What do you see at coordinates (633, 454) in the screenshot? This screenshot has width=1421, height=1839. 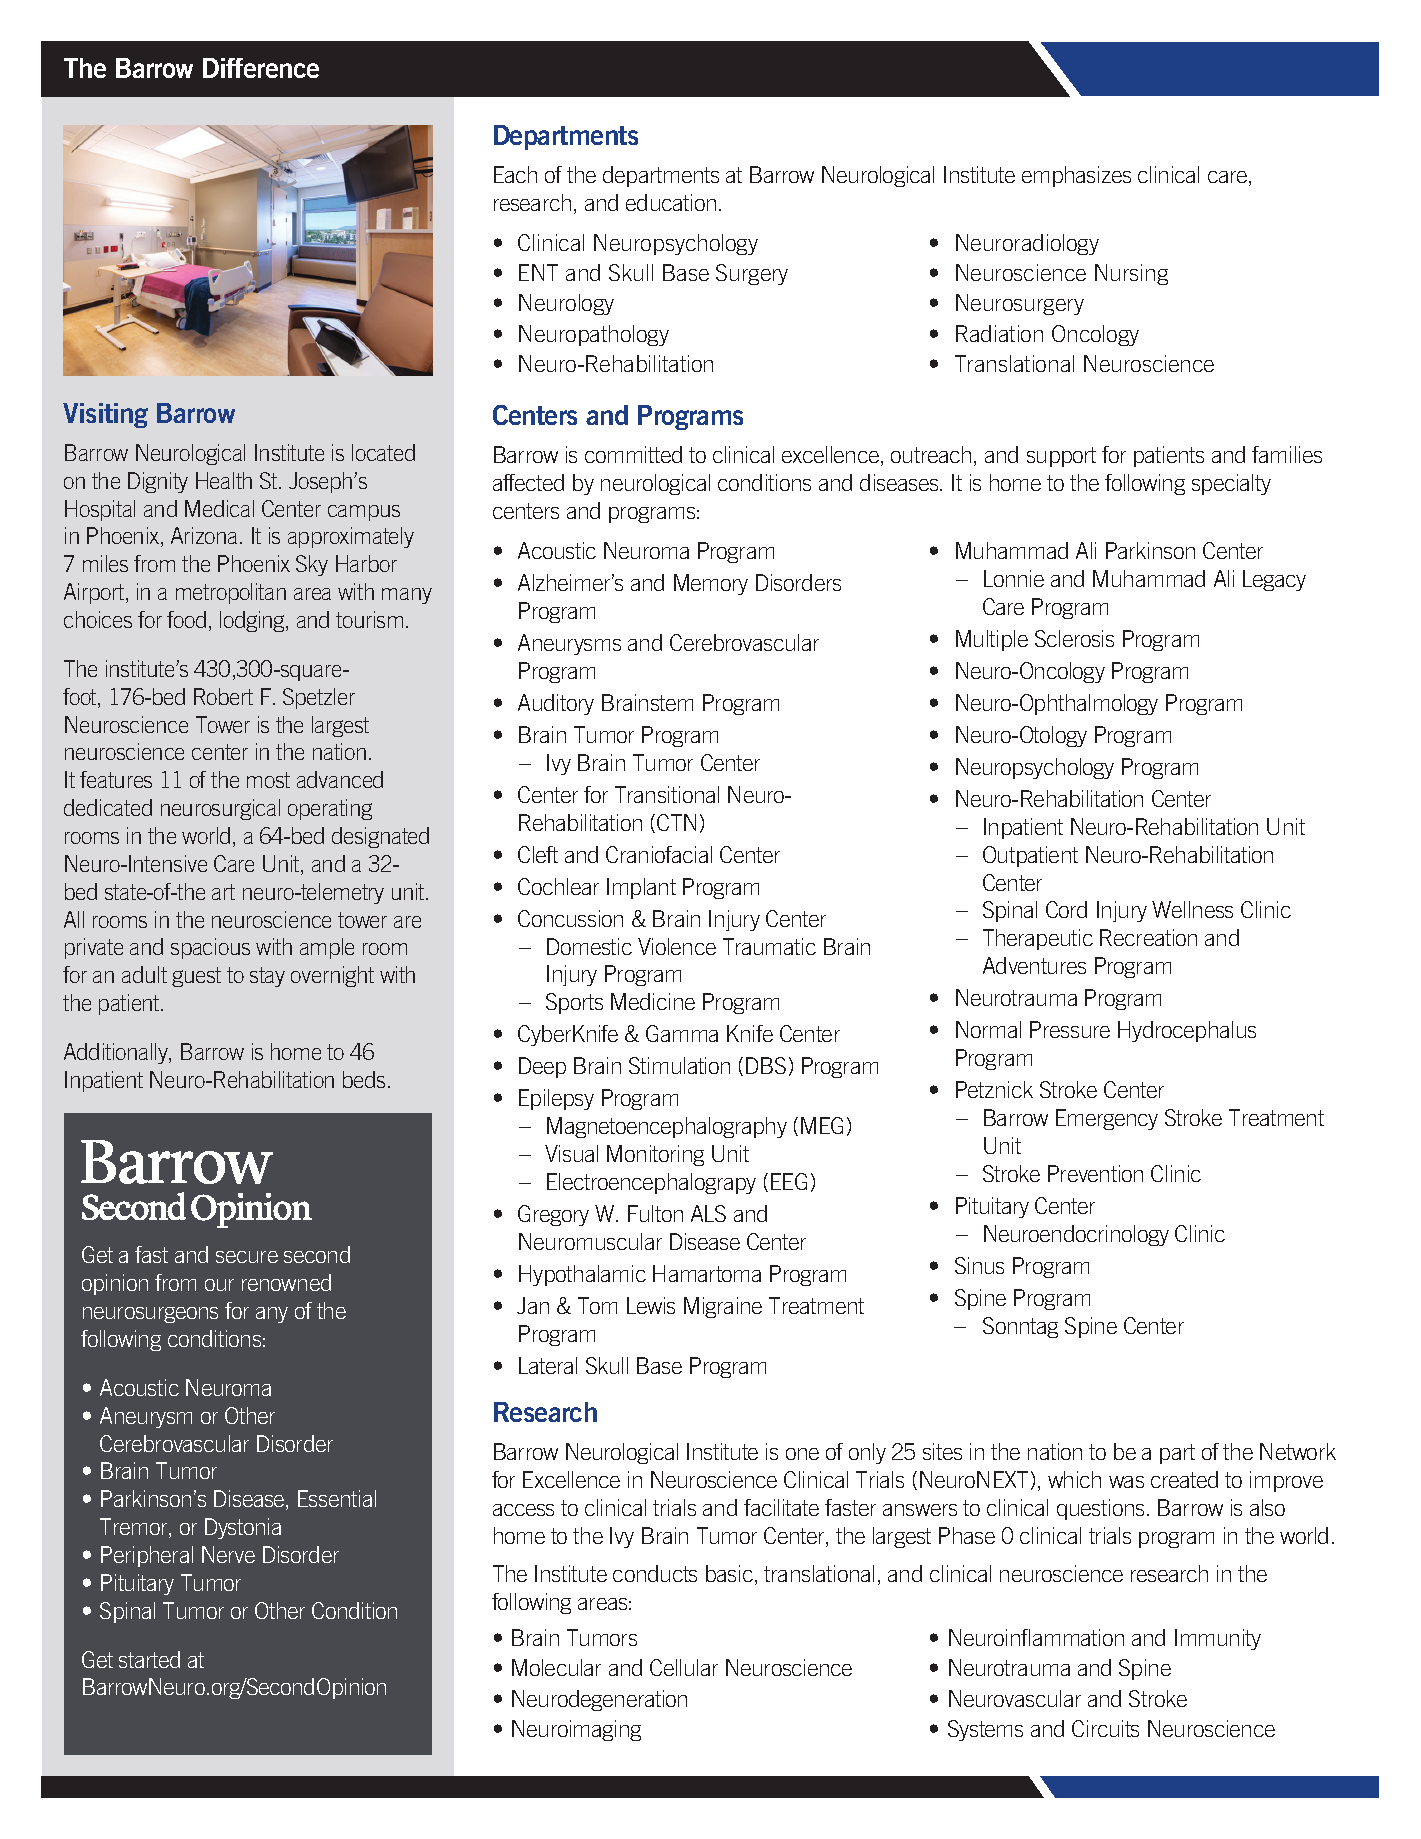 I see `committed` at bounding box center [633, 454].
